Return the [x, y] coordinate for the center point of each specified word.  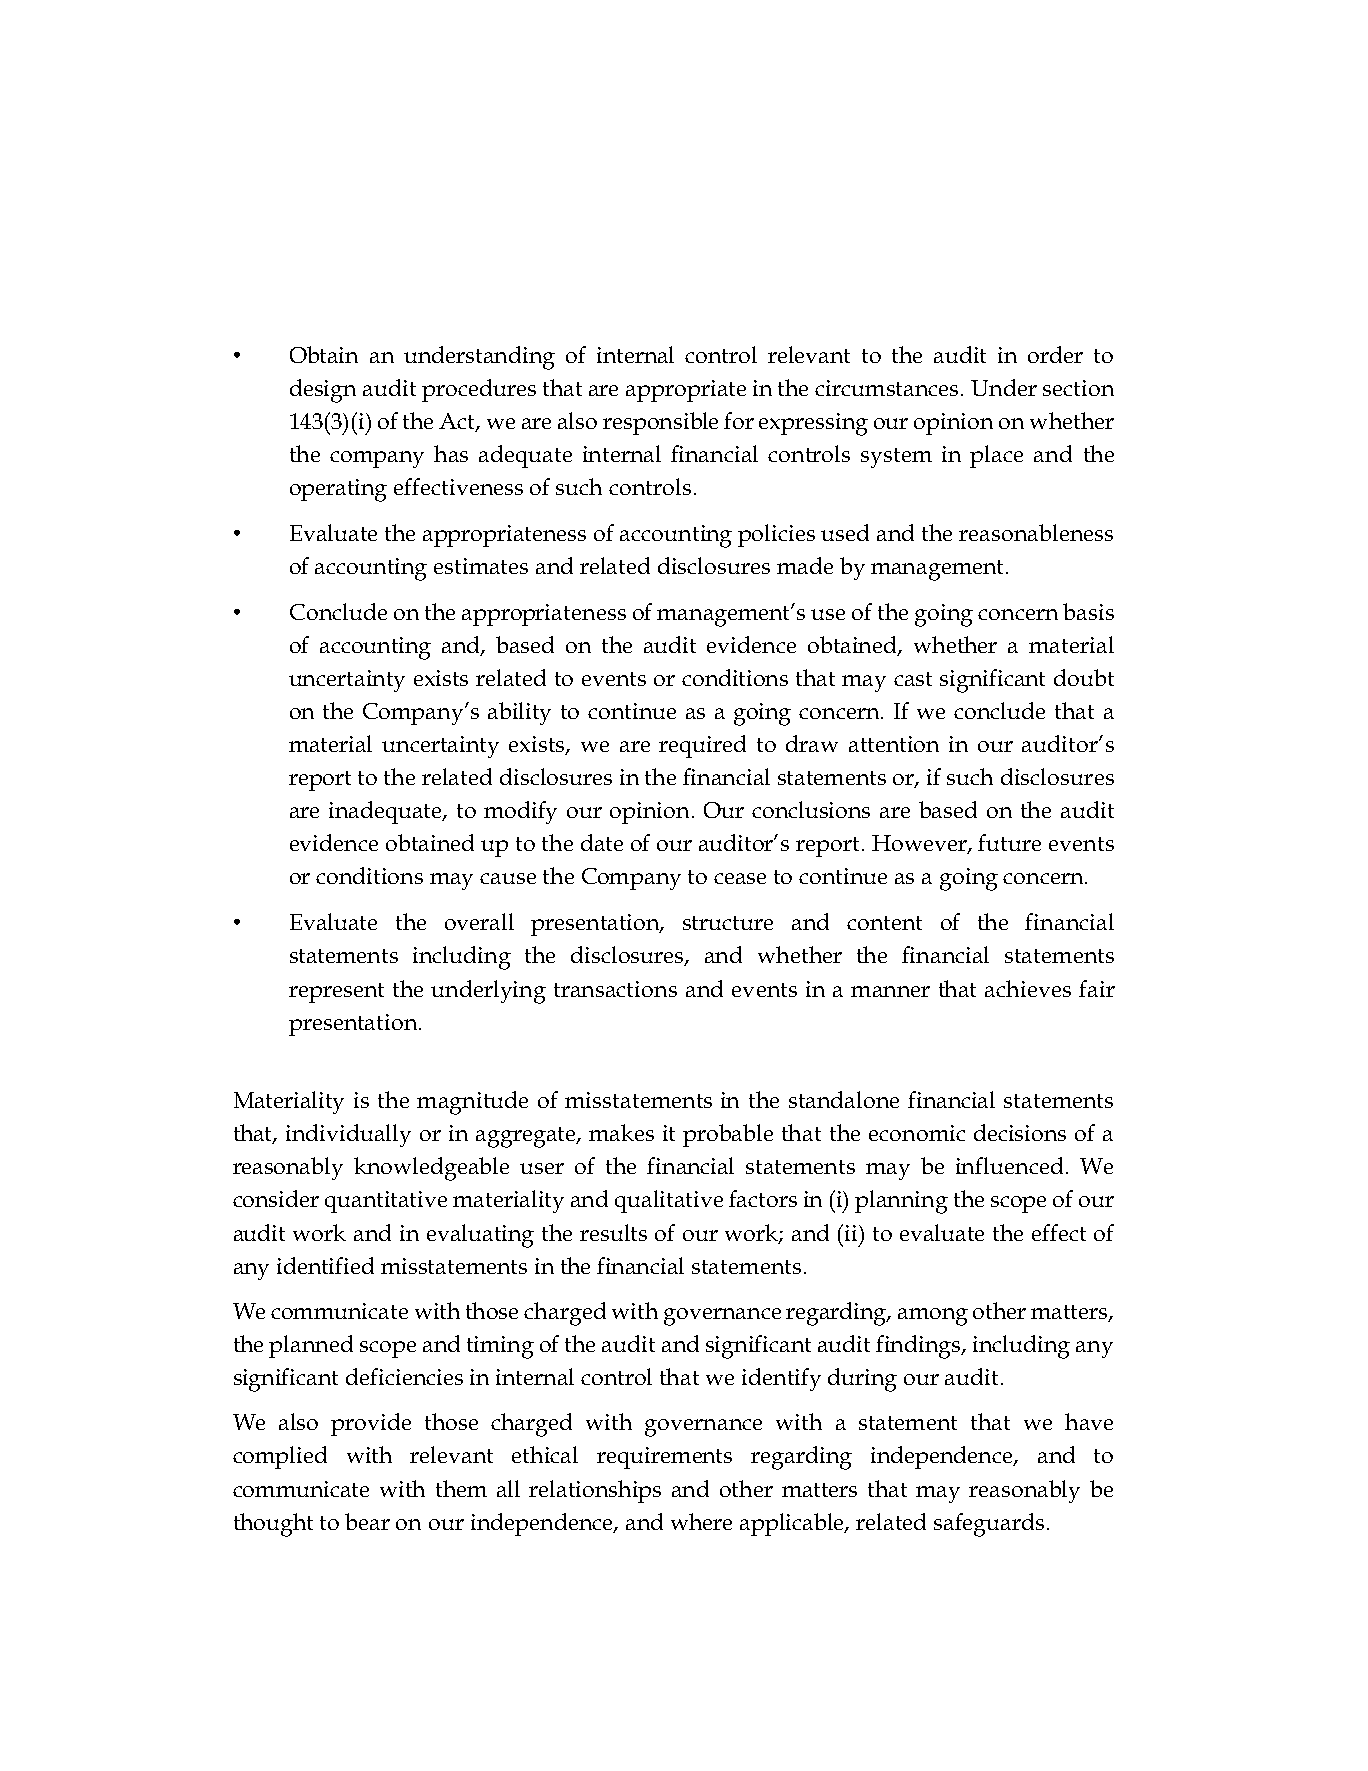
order [1055, 354]
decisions [1020, 1132]
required [702, 746]
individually [348, 1135]
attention [894, 744]
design [323, 391]
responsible [660, 423]
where [701, 1521]
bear [367, 1521]
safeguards [989, 1525]
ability [519, 713]
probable [728, 1135]
